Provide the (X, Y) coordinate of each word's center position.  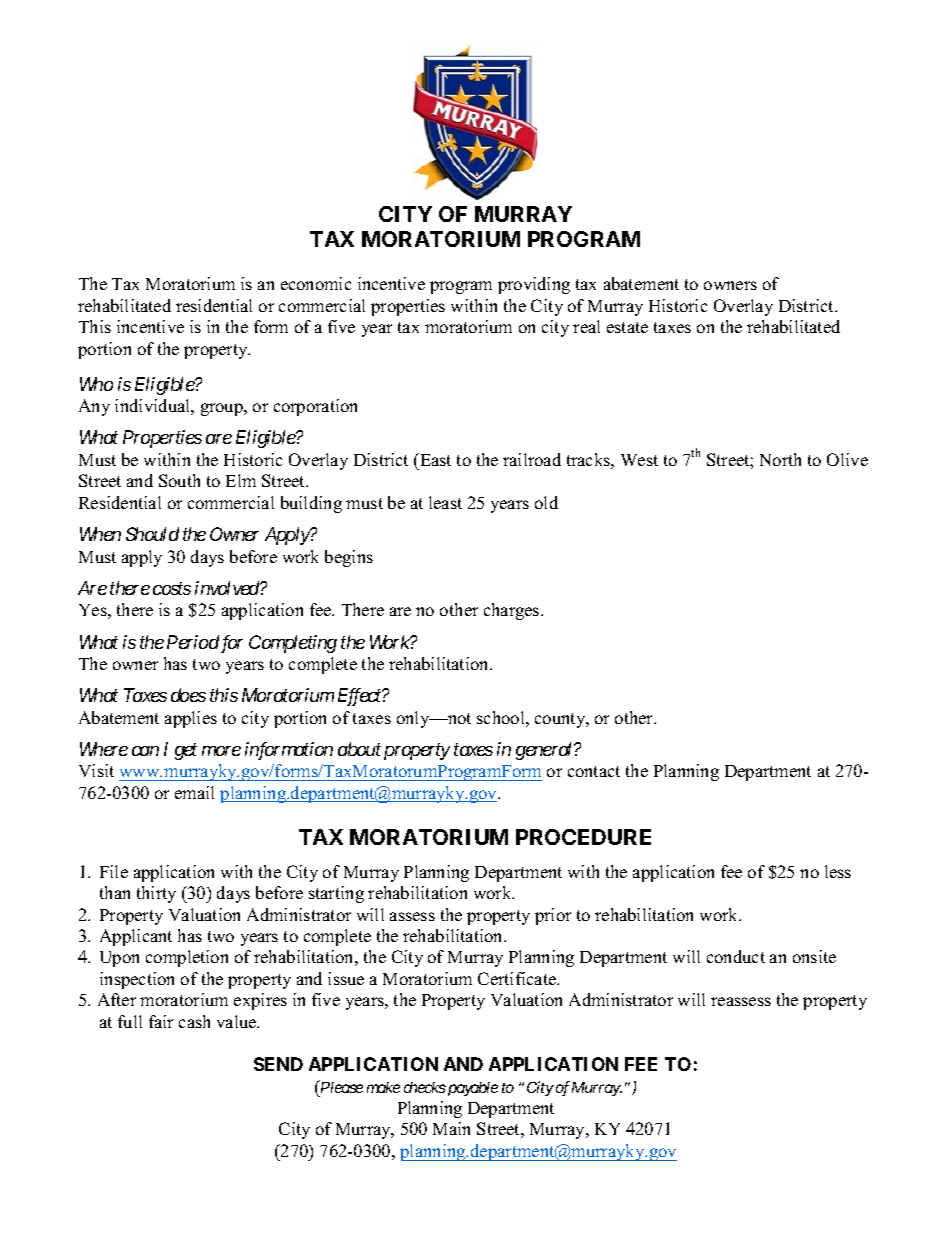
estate (627, 327)
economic (316, 283)
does (188, 695)
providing (534, 285)
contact (594, 771)
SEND (278, 1064)
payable (471, 1089)
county (561, 720)
